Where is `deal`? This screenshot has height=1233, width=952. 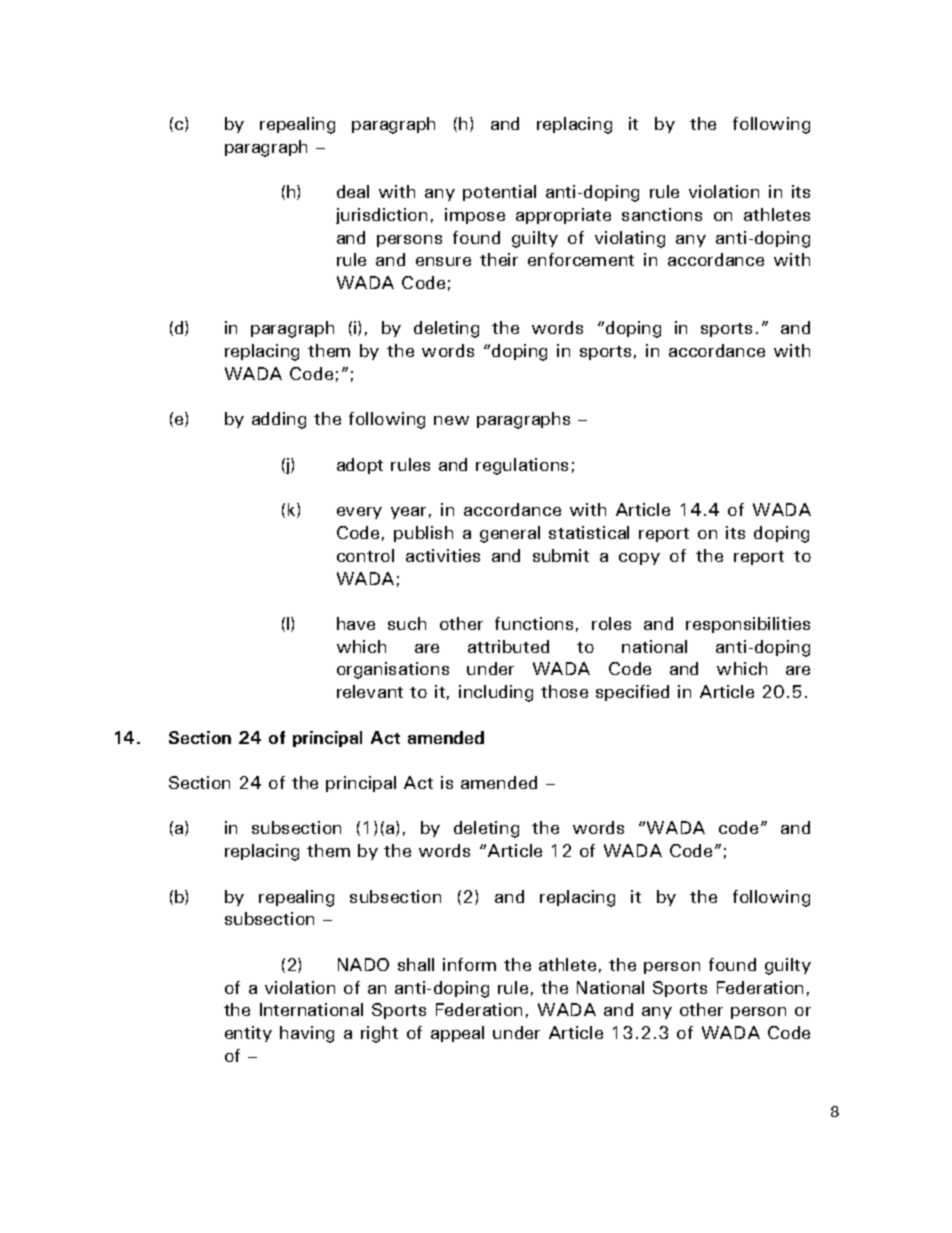
deal is located at coordinates (353, 191).
